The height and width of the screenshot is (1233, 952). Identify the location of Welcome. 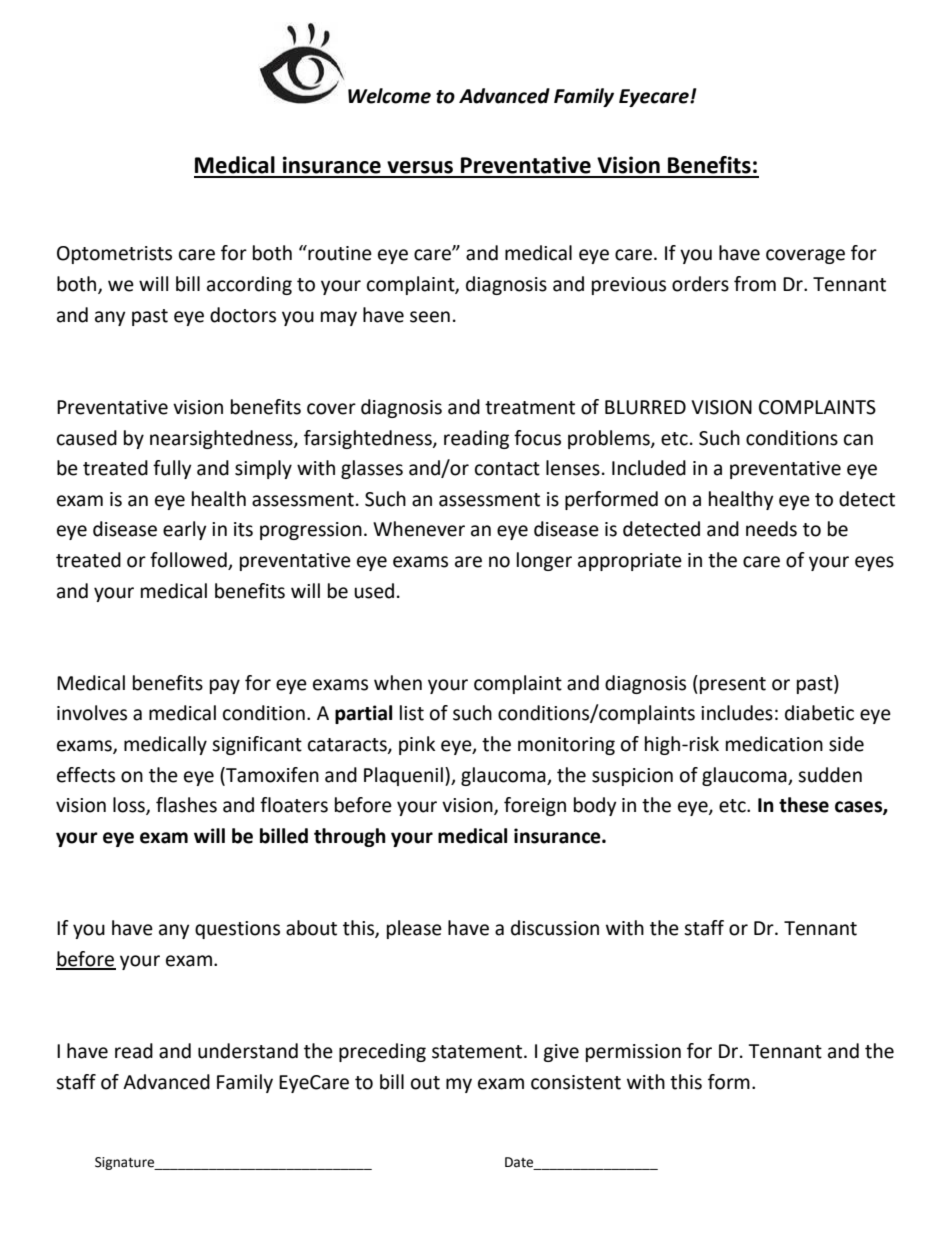
(389, 96).
